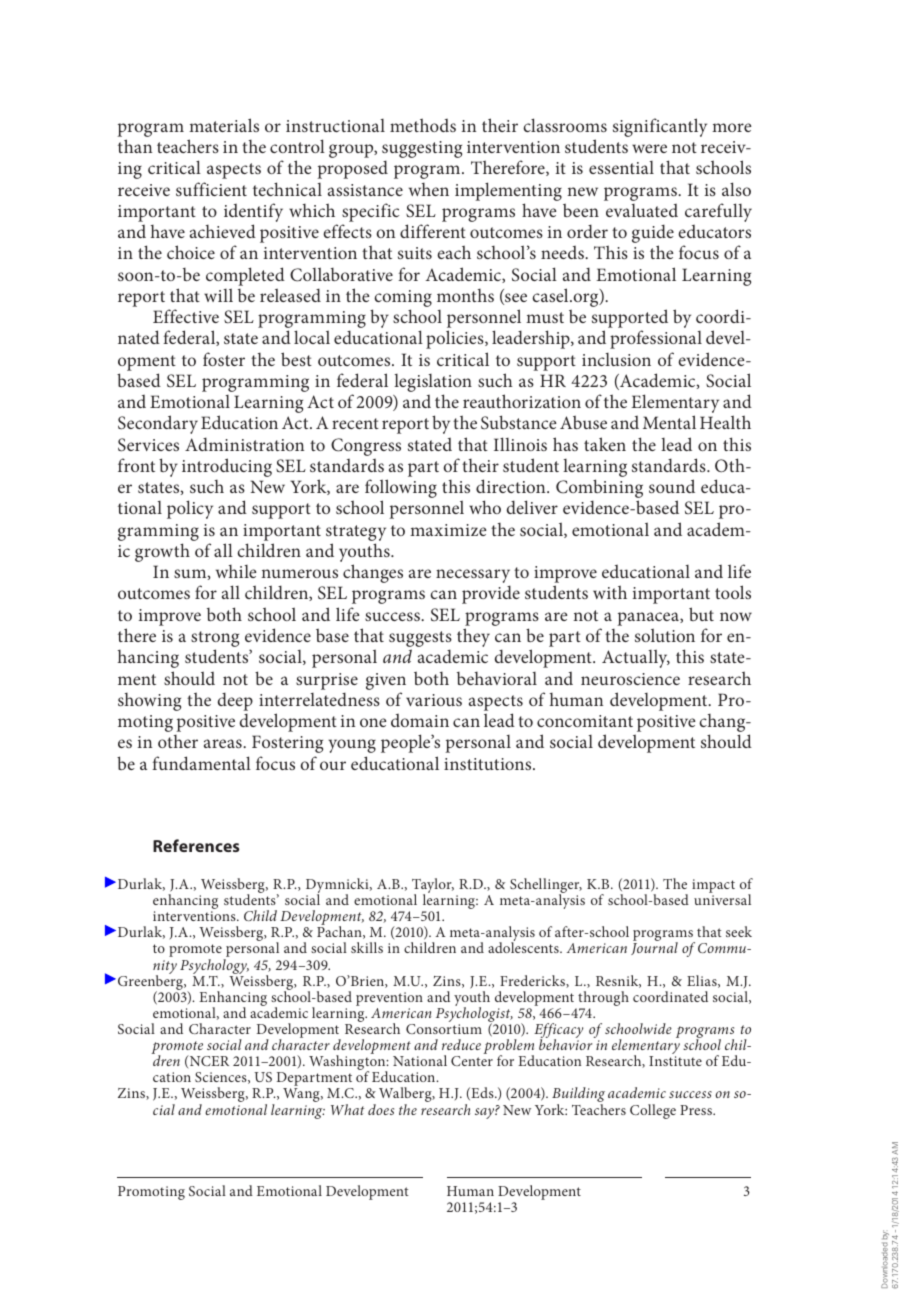  Describe the element at coordinates (152, 983) in the screenshot. I see `Greenberg` at that location.
